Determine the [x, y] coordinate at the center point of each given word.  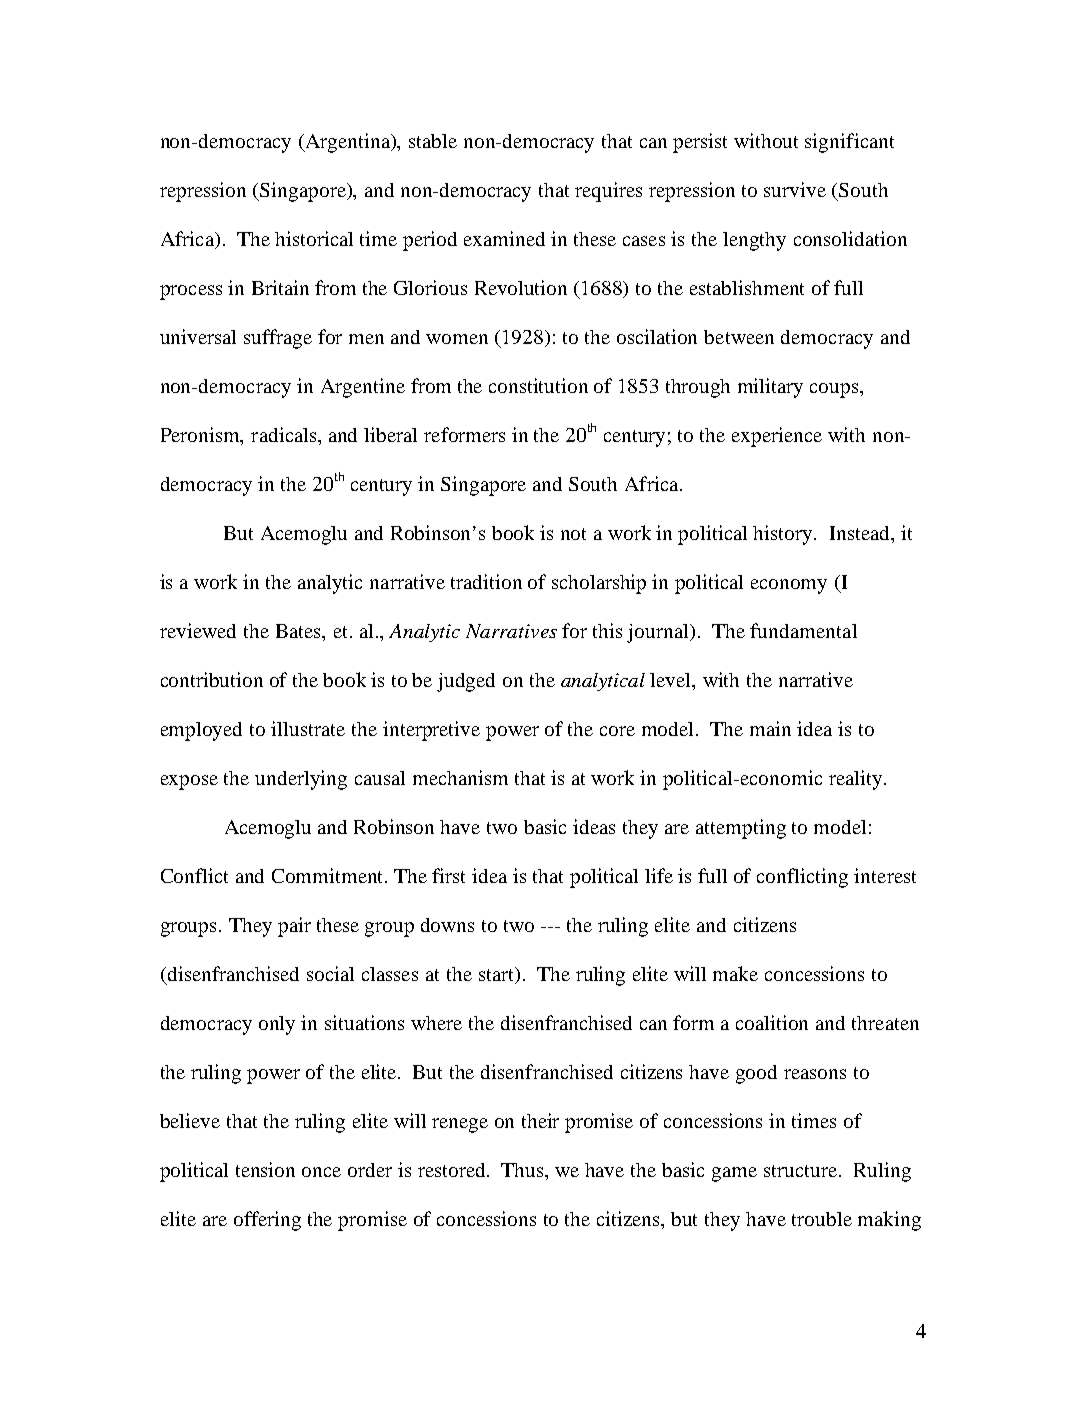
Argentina [348, 143]
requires [608, 192]
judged [466, 682]
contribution [212, 679]
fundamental [803, 630]
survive [795, 189]
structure [802, 1171]
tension [265, 1169]
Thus [524, 1171]
